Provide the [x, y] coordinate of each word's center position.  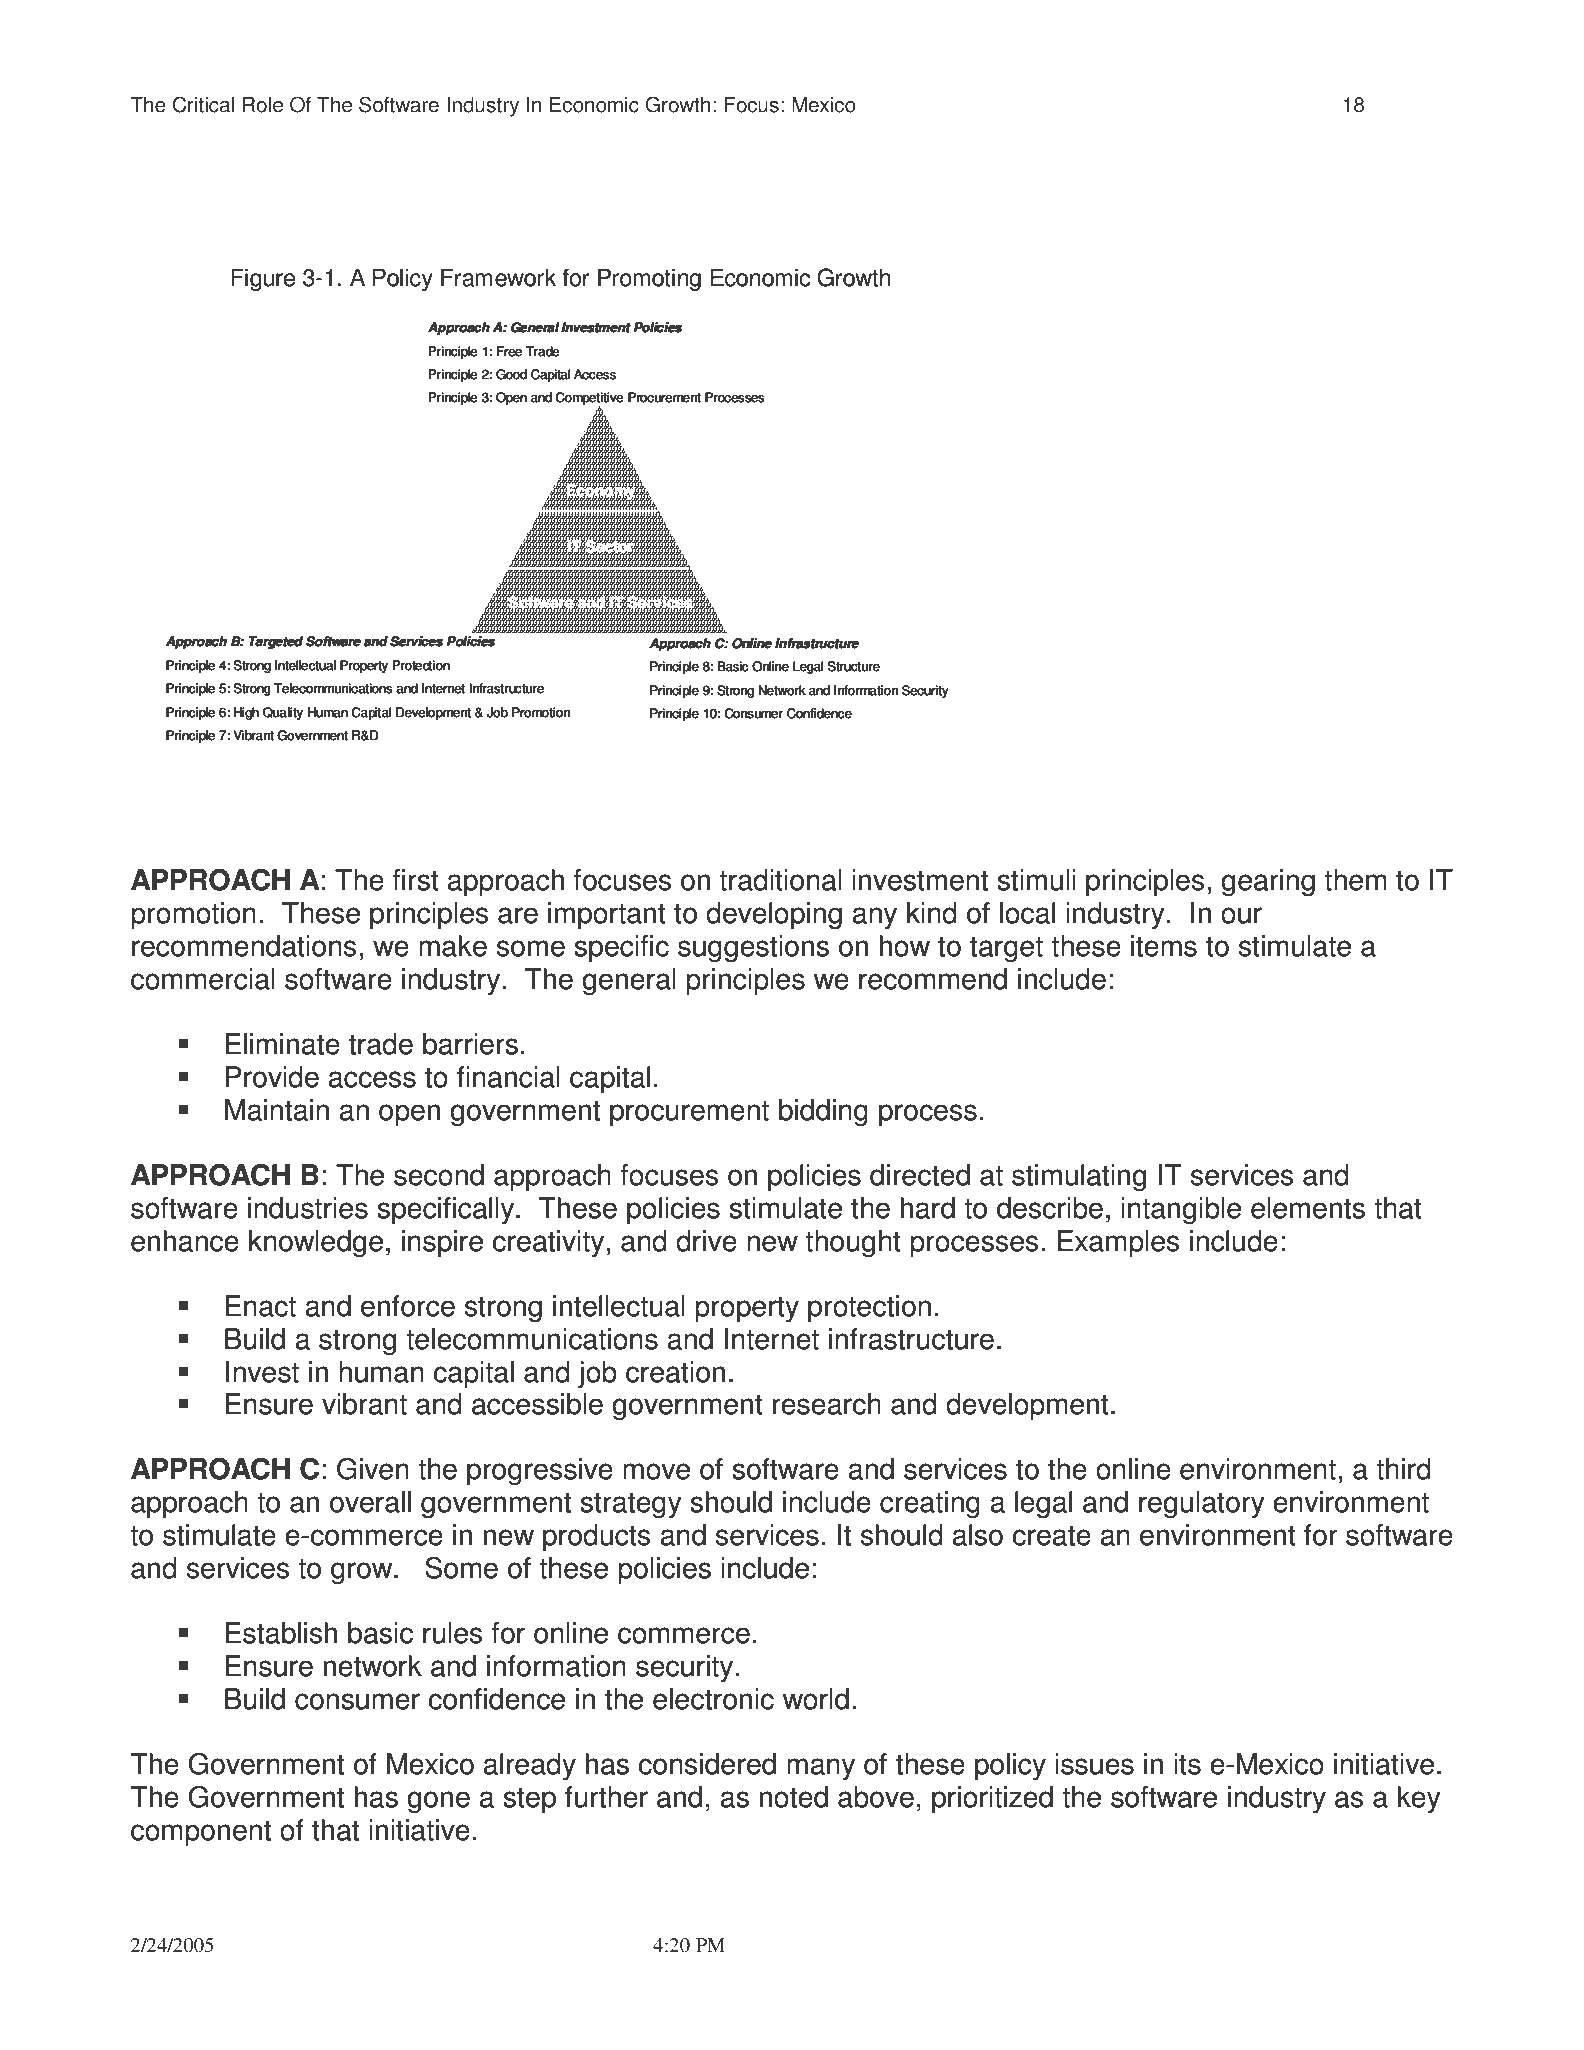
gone [438, 1802]
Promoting [649, 279]
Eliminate [282, 1044]
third [1403, 1469]
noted [794, 1797]
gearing [1268, 883]
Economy [601, 491]
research [827, 1404]
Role [263, 105]
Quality [283, 713]
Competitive [589, 400]
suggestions [753, 949]
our [1241, 915]
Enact [260, 1306]
